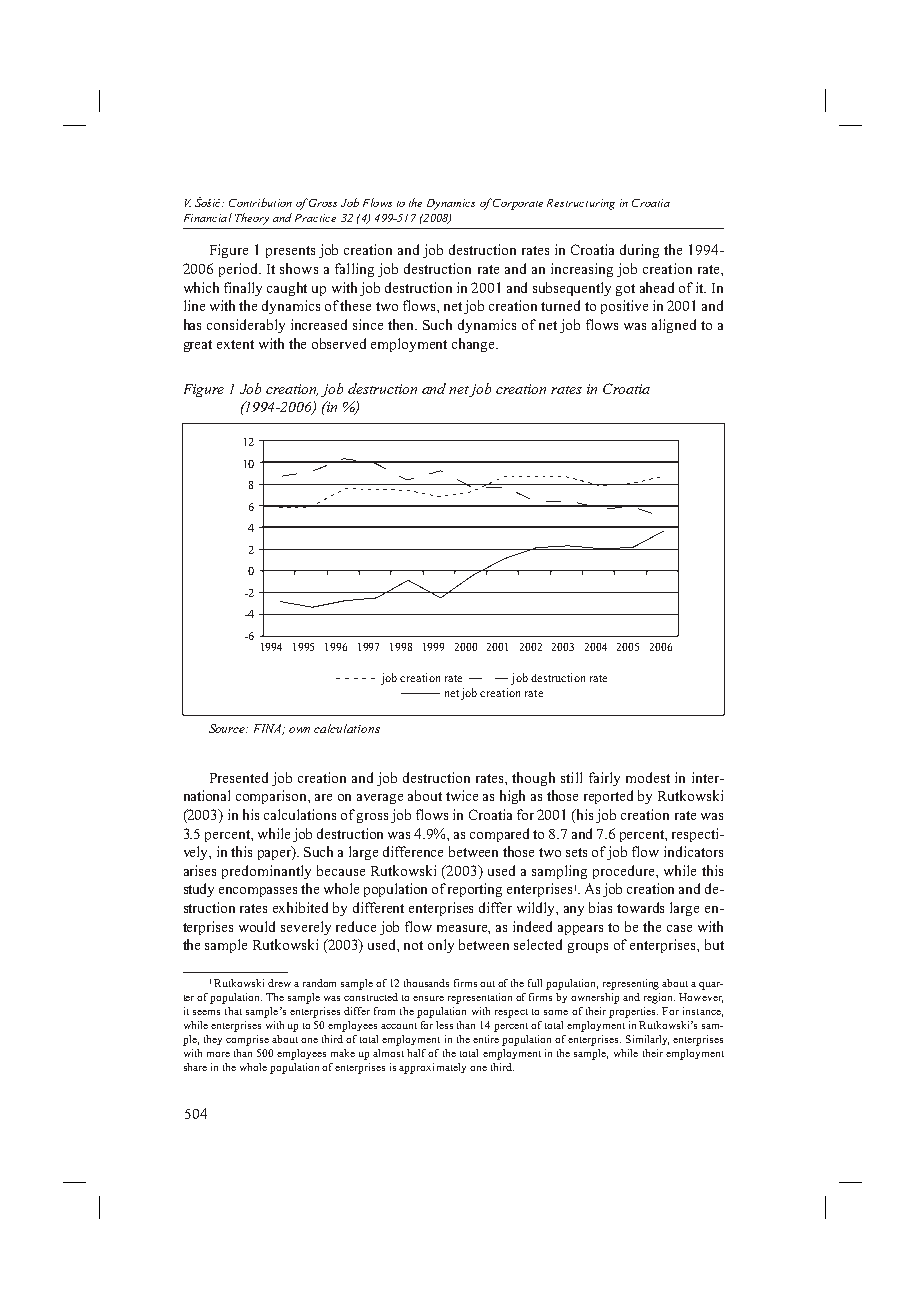  What do you see at coordinates (444, 1025) in the screenshot?
I see `less` at bounding box center [444, 1025].
